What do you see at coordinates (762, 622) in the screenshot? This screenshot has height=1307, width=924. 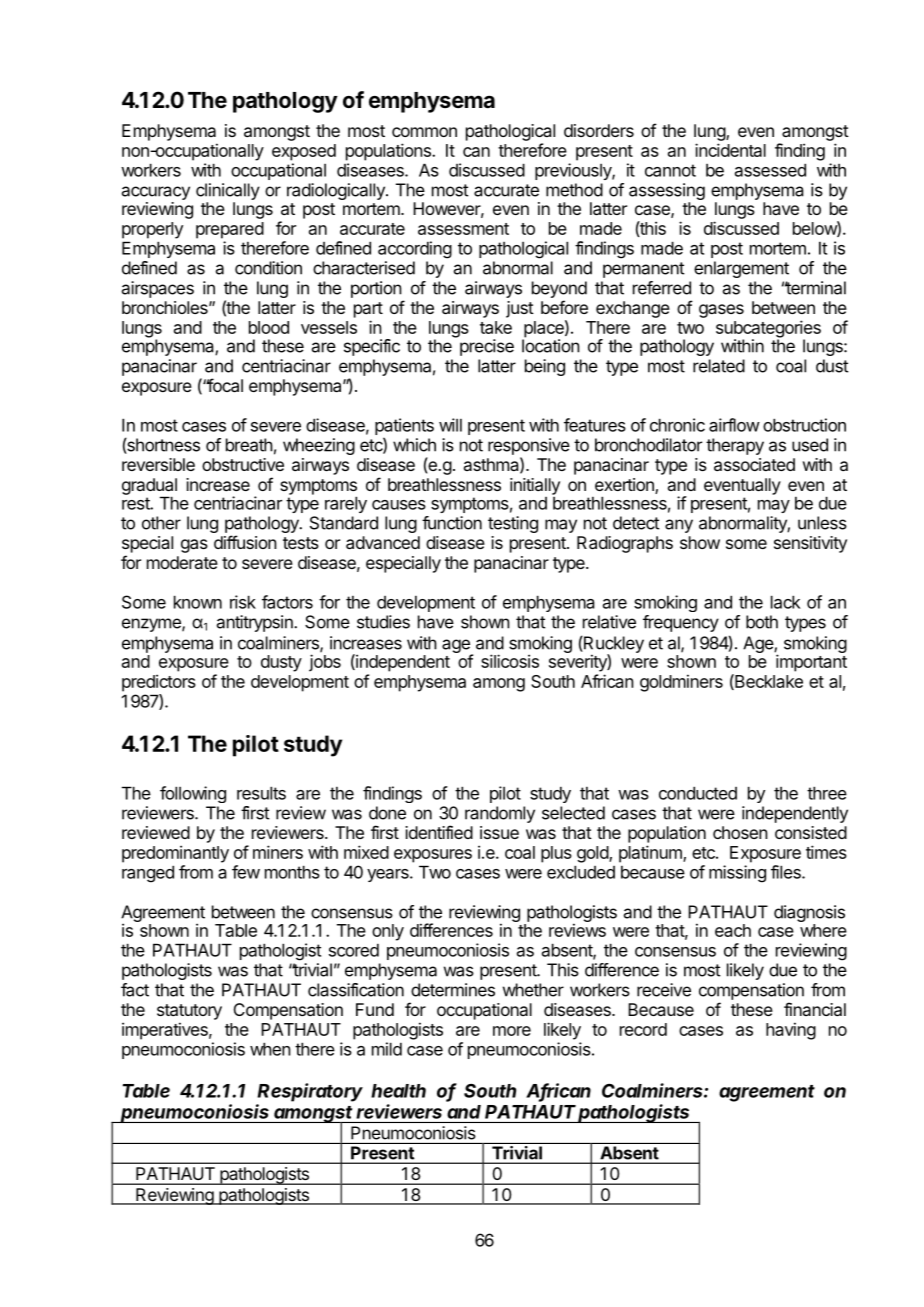 I see `both` at bounding box center [762, 622].
